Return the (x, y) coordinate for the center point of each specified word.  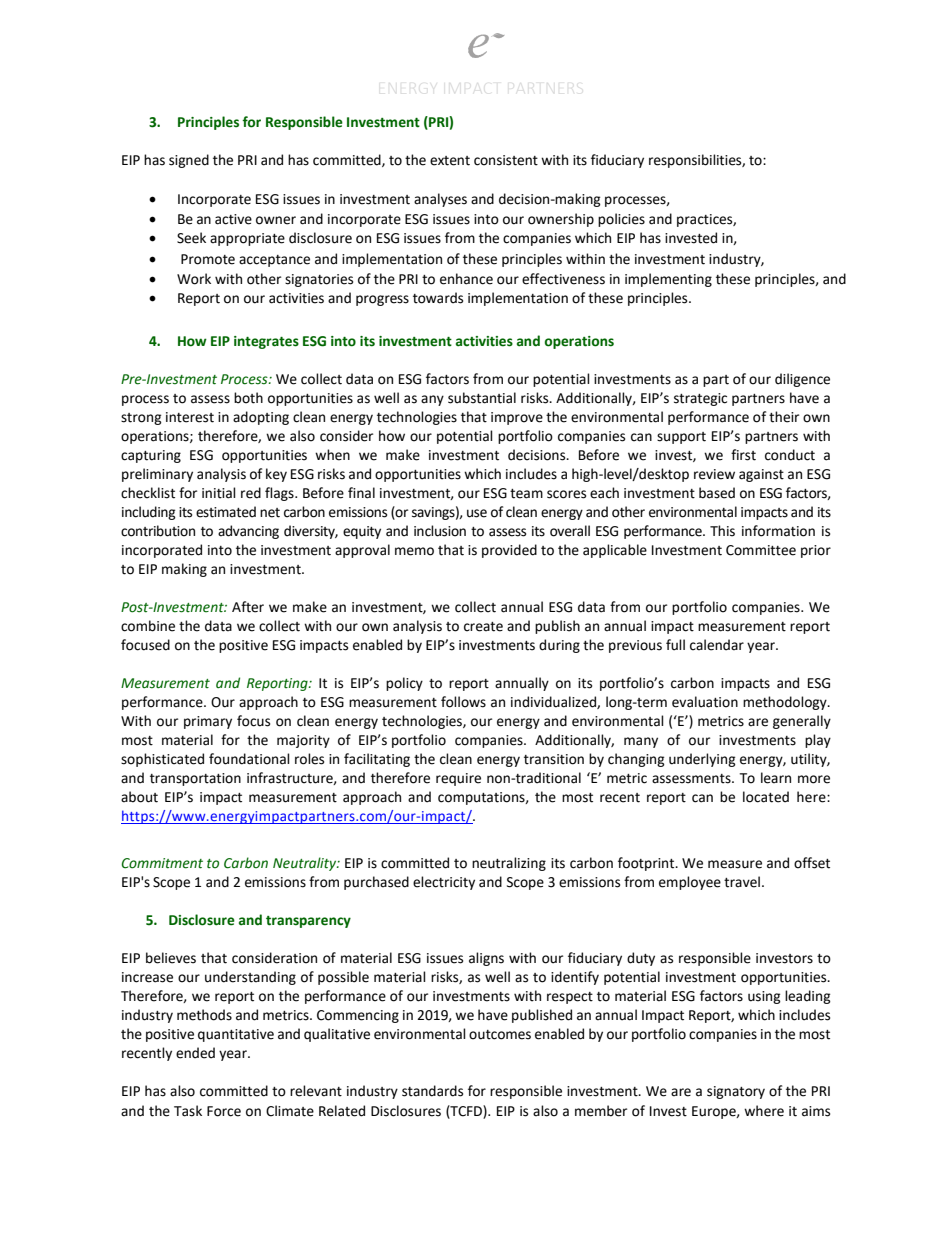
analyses (440, 200)
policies (621, 220)
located (766, 797)
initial (219, 493)
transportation (195, 779)
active (233, 219)
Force (224, 1111)
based (717, 493)
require (458, 779)
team (526, 494)
